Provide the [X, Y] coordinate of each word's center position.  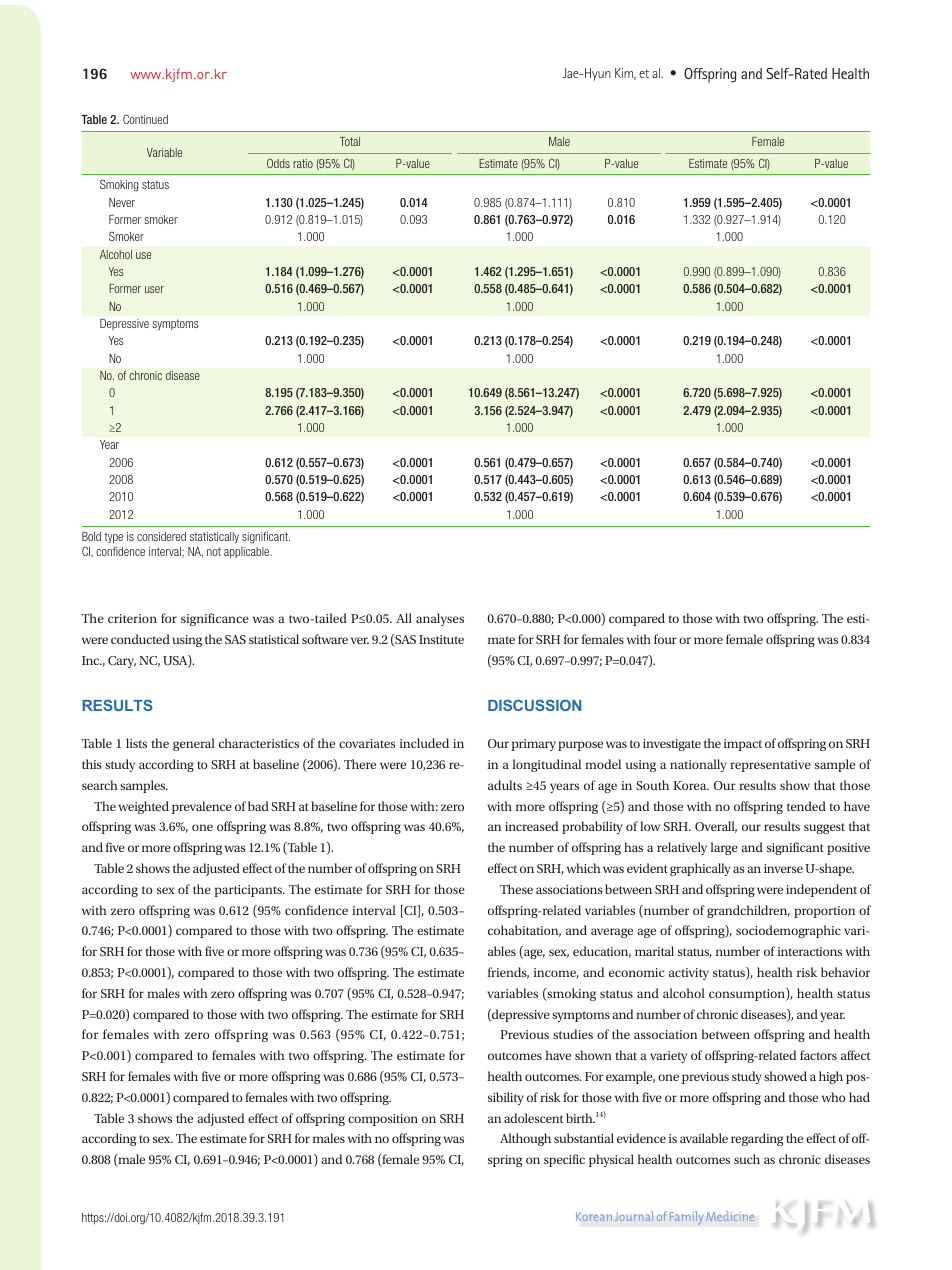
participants [249, 891]
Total [350, 141]
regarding [757, 1139]
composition [383, 1120]
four [665, 639]
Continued [145, 119]
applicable [248, 552]
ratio [303, 163]
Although [525, 1139]
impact [743, 745]
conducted [140, 639]
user [154, 289]
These [516, 889]
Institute [441, 639]
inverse [783, 868]
